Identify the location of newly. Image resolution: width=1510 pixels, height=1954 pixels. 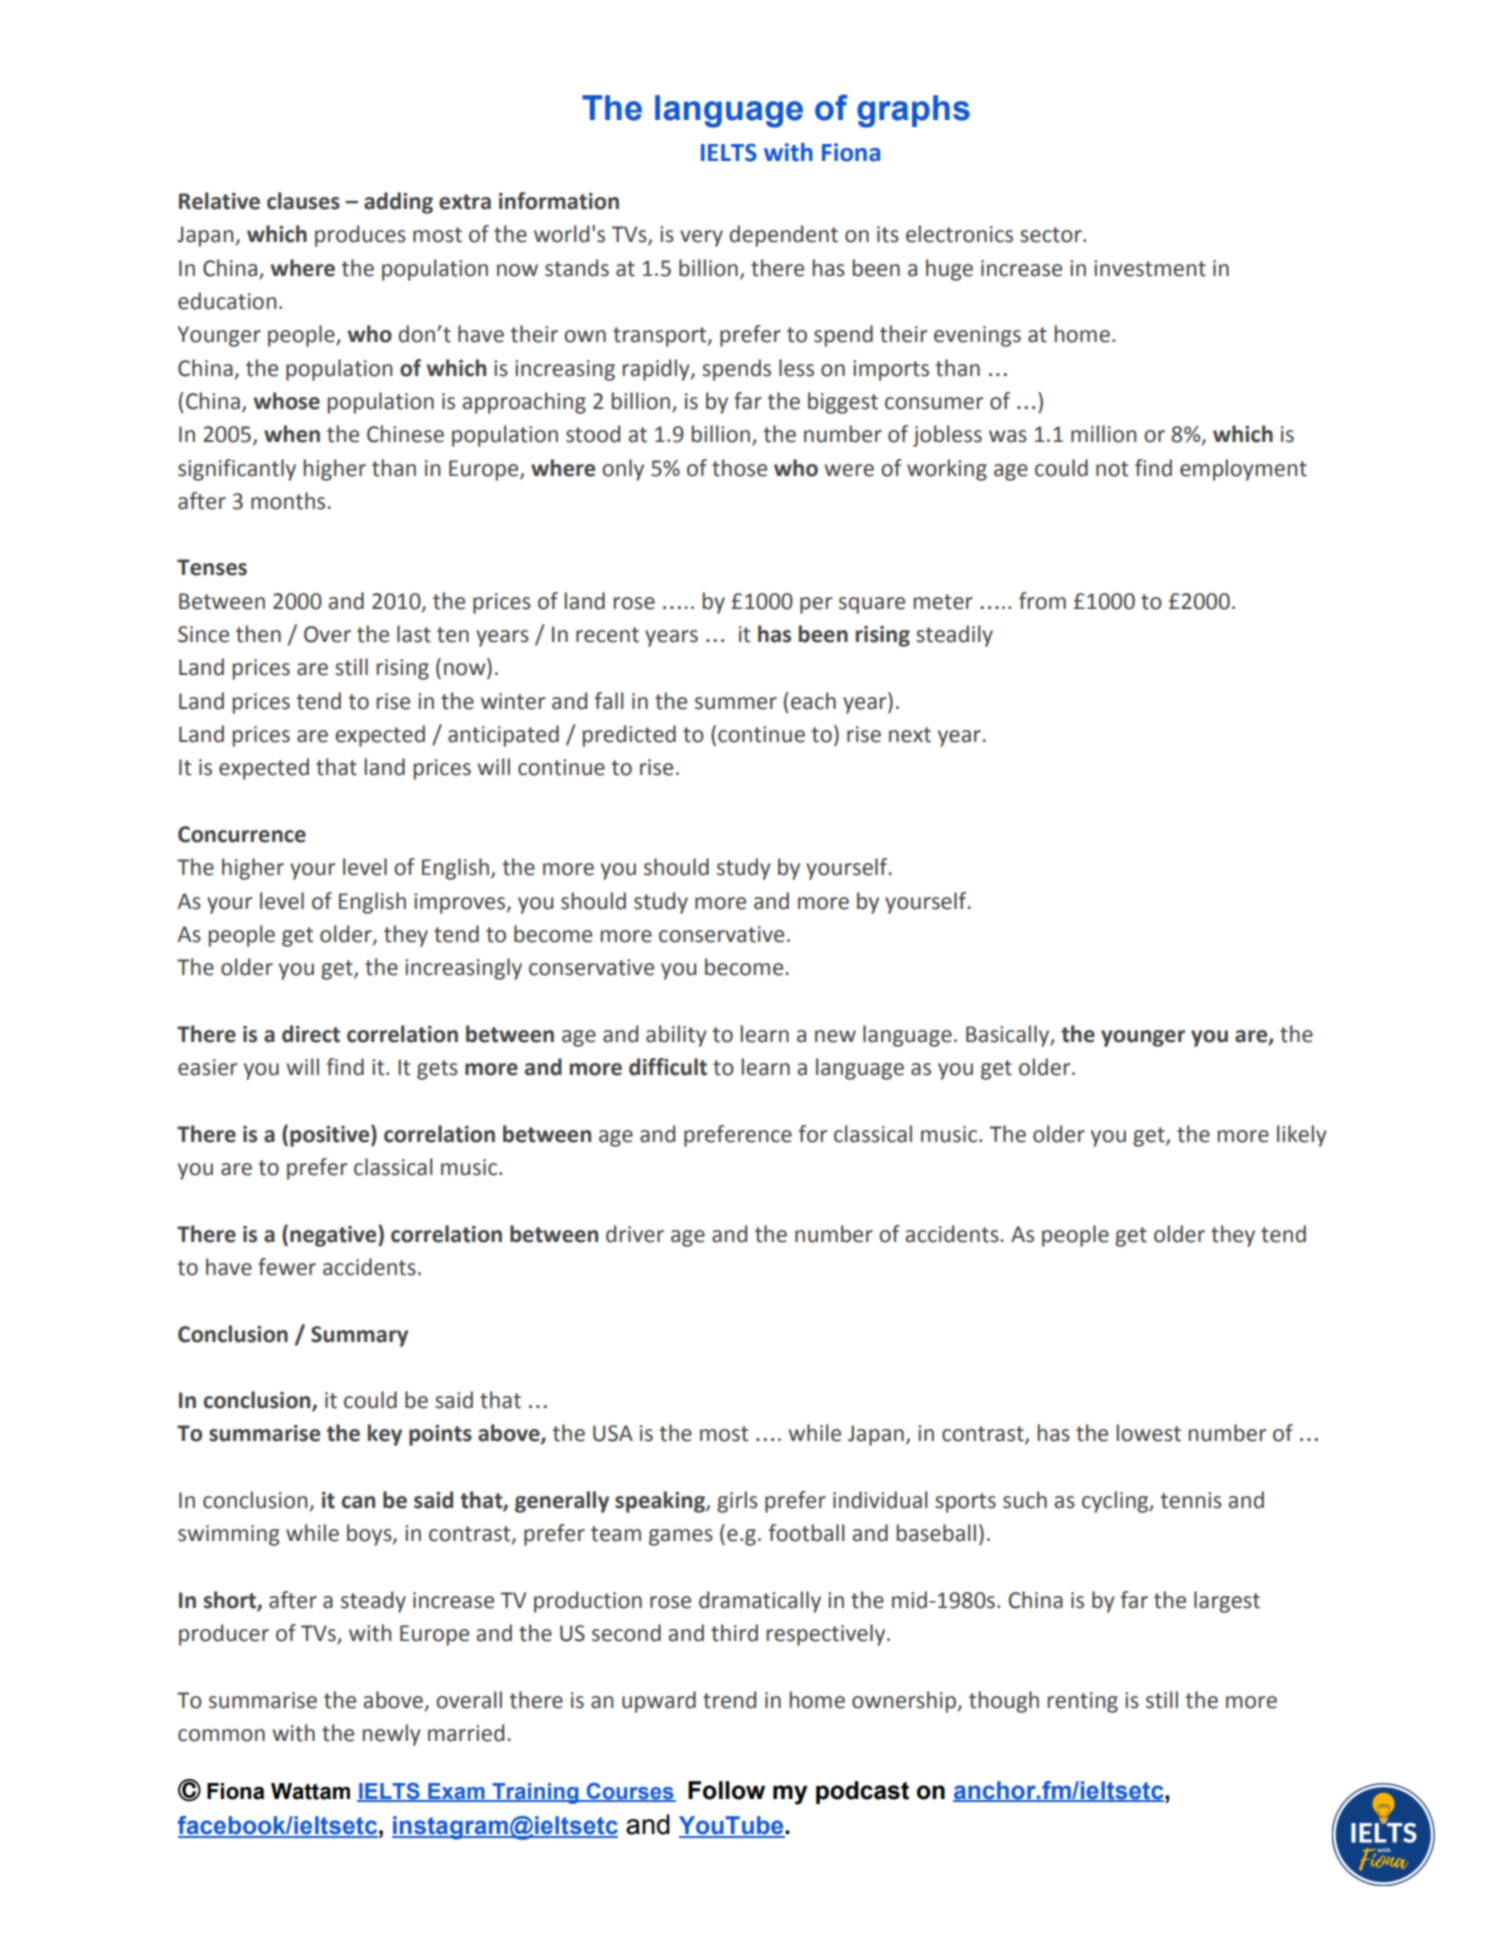
(392, 1735).
